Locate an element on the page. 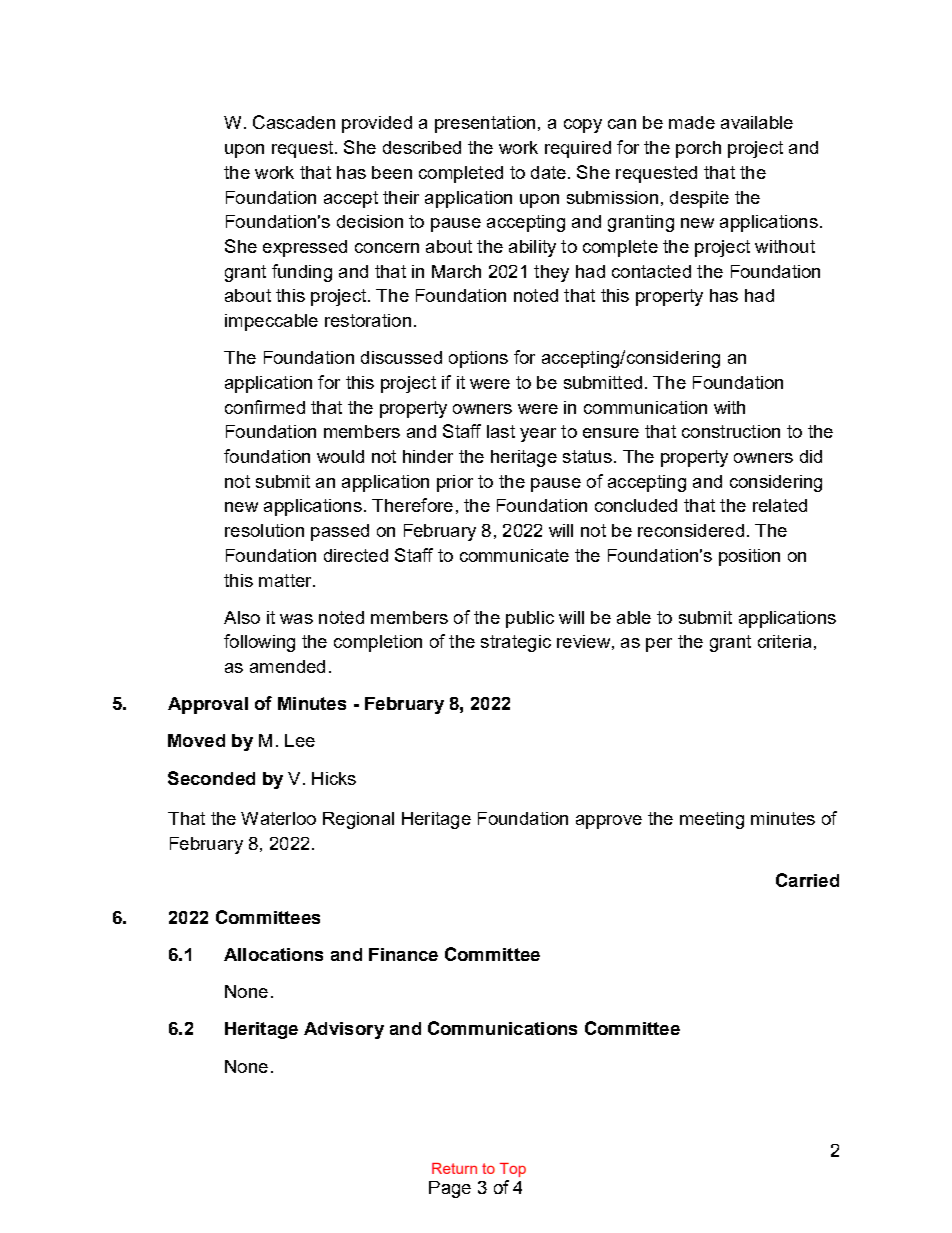 Image resolution: width=952 pixels, height=1233 pixels. Carried is located at coordinates (807, 880).
